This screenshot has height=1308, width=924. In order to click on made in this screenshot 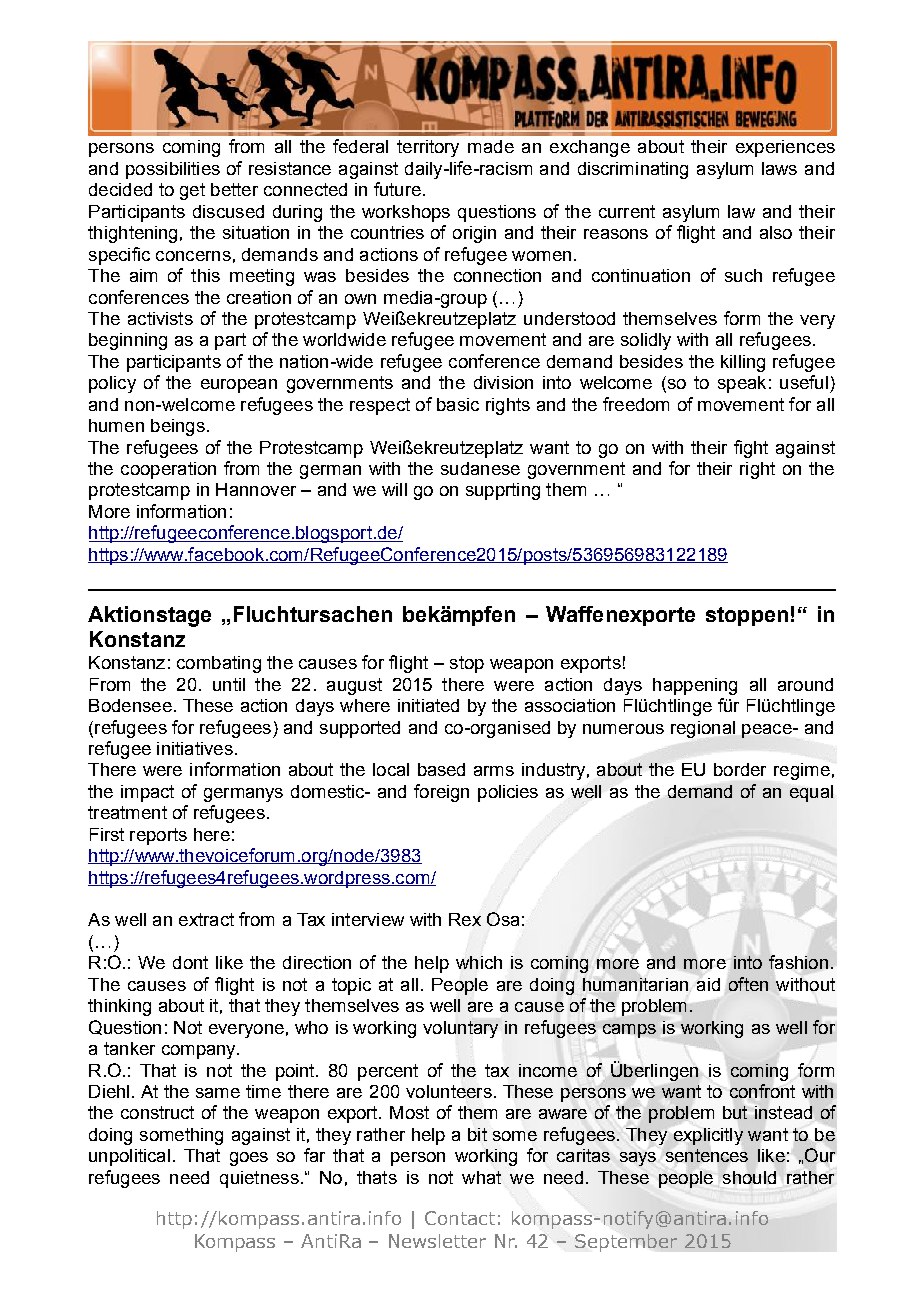, I will do `click(491, 146)`.
